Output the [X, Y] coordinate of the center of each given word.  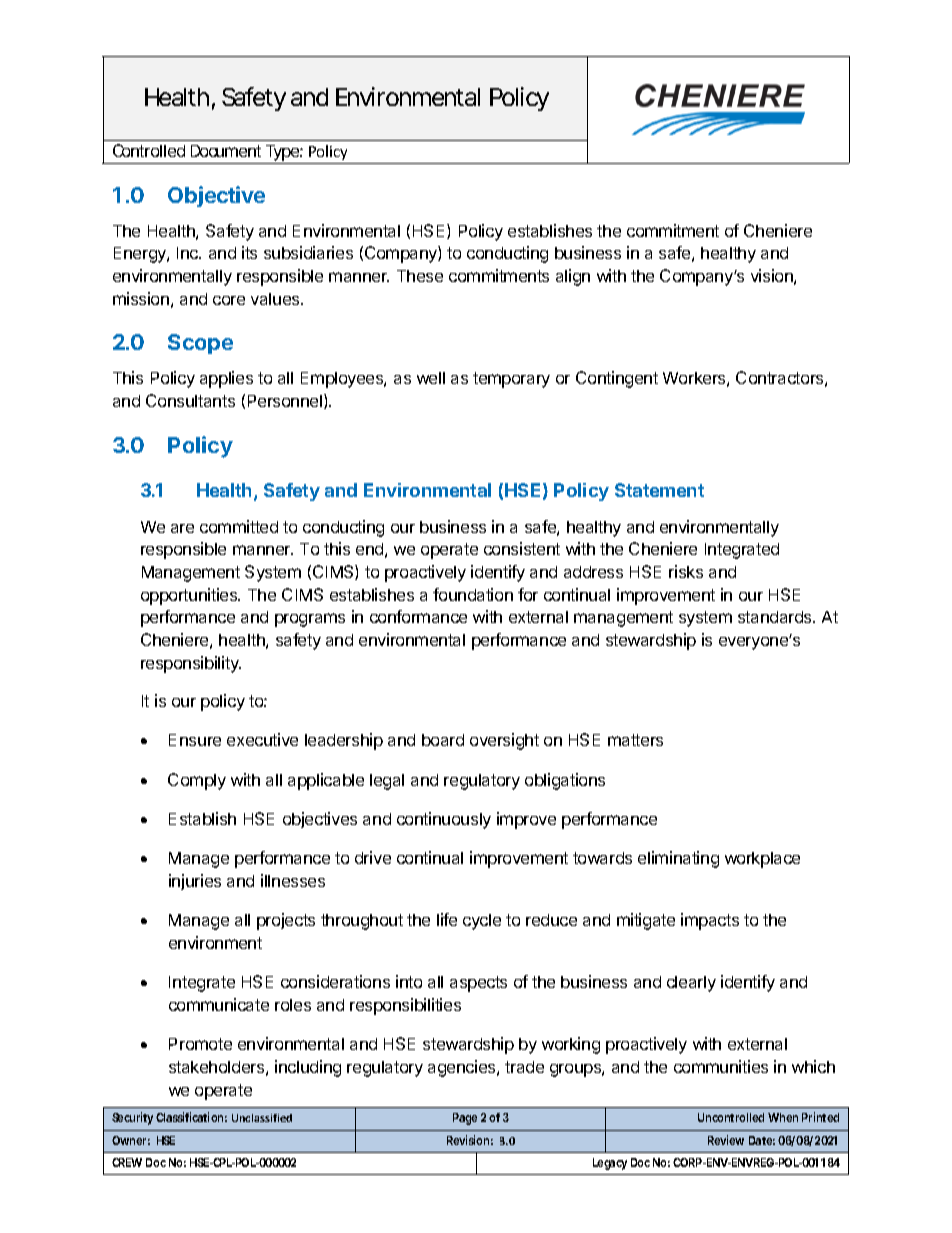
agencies [463, 1068]
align [573, 277]
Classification [191, 1117]
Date [762, 1140]
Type [285, 154]
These [420, 276]
